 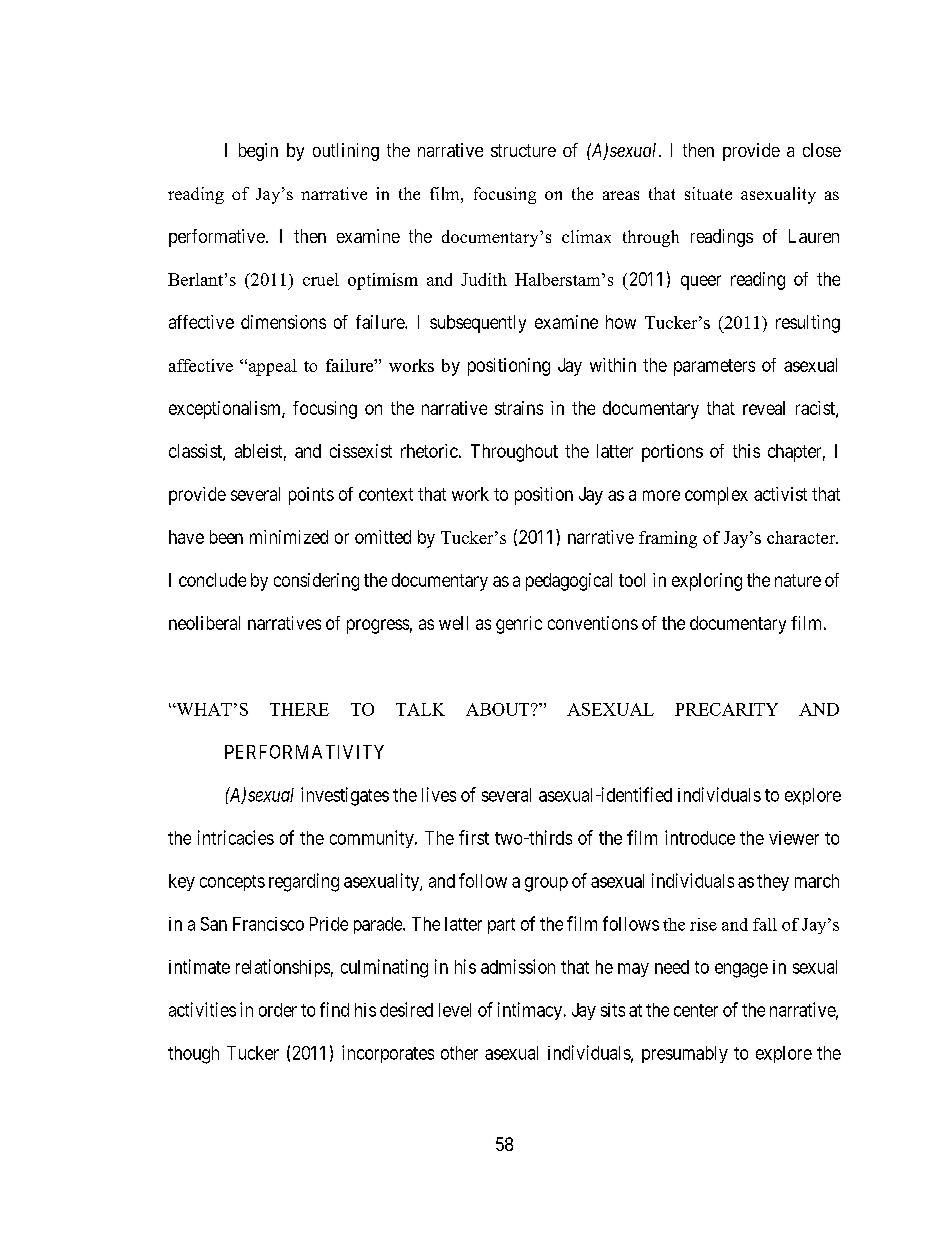 I want to click on order, so click(x=278, y=1010).
